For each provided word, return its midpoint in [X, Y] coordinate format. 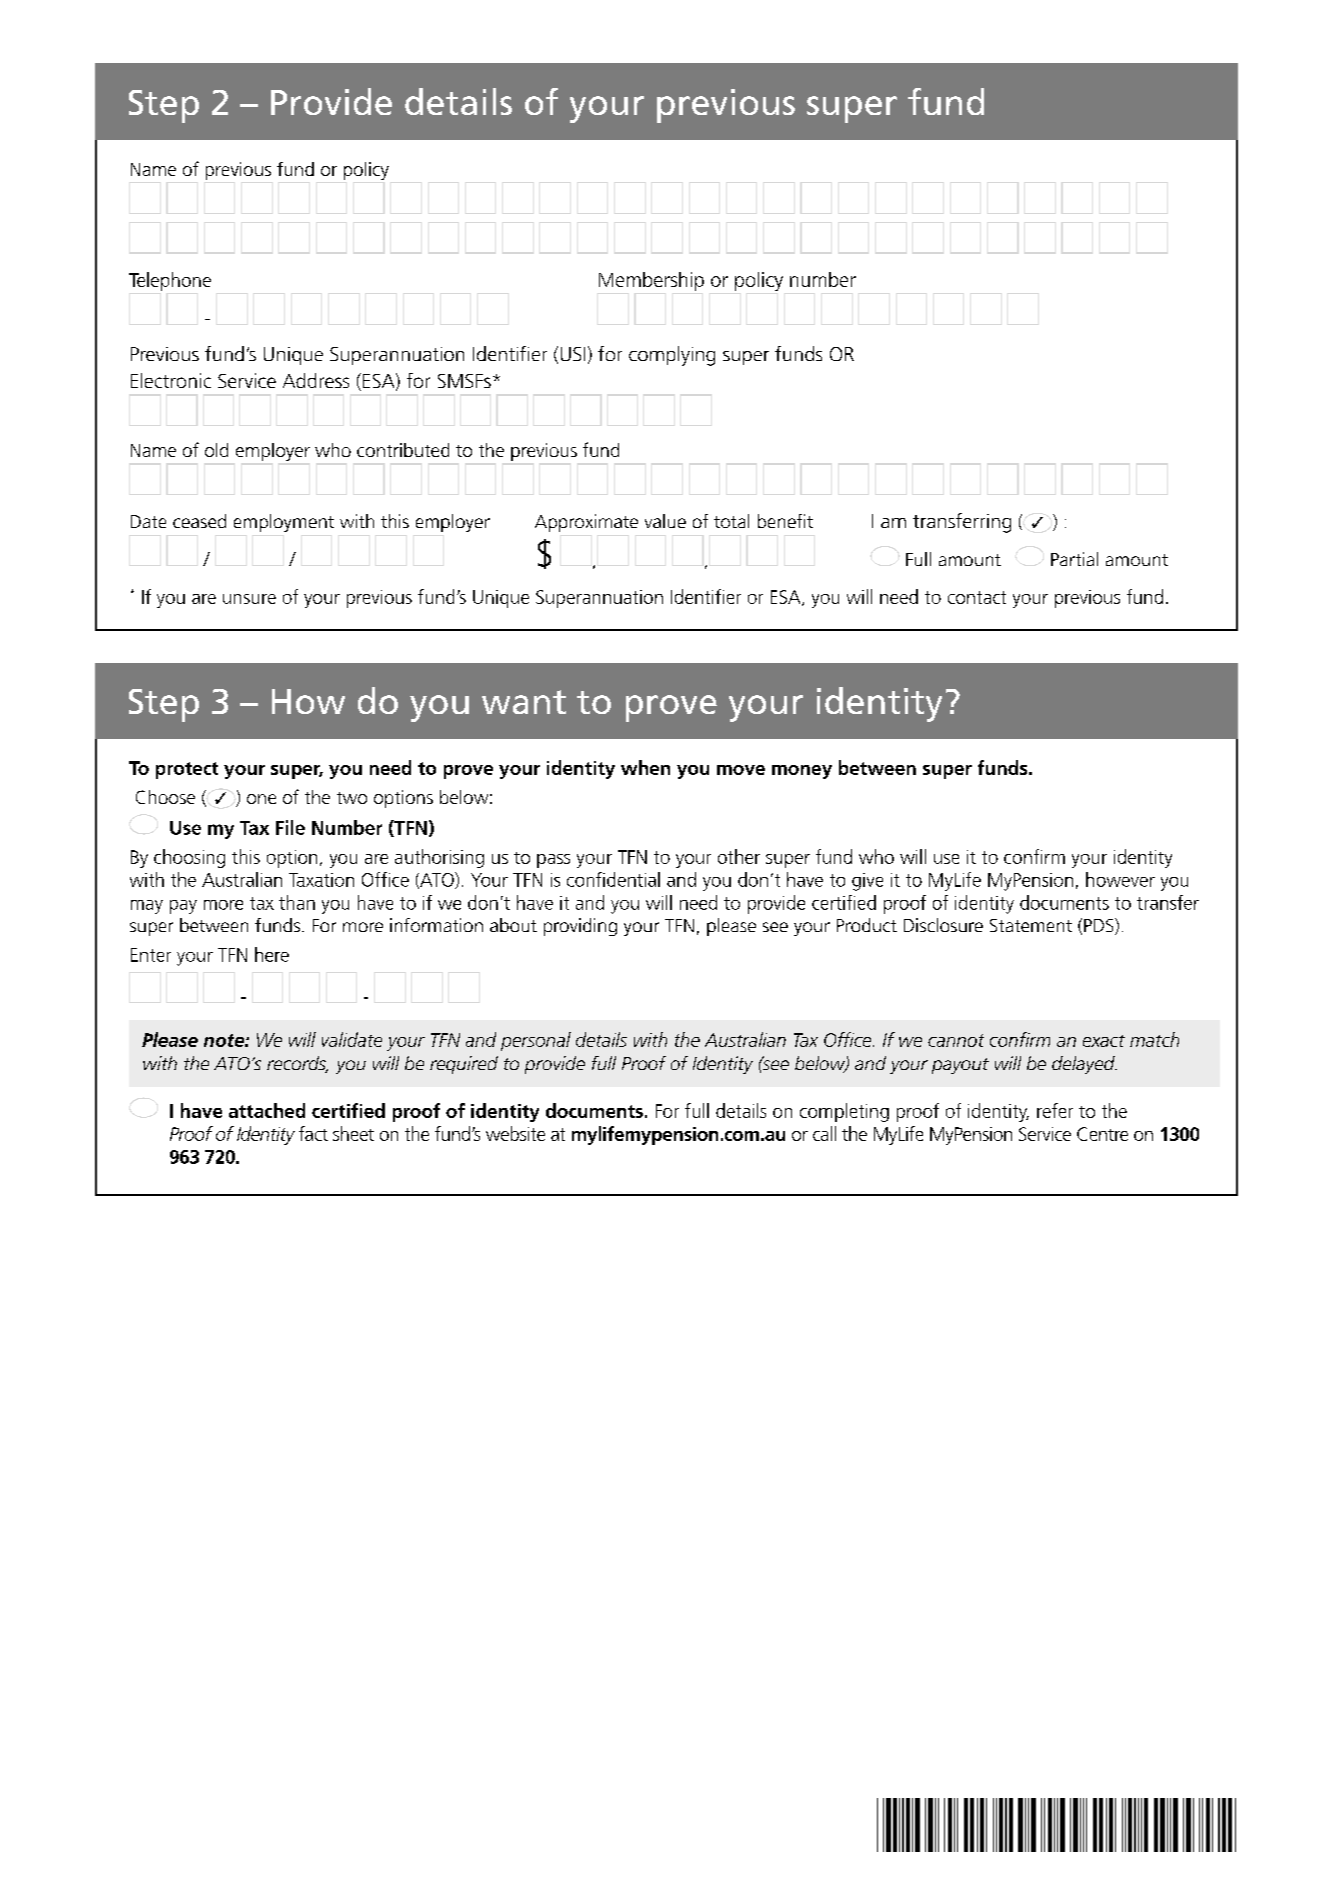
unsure [249, 599]
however [1120, 879]
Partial [1074, 559]
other [739, 856]
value [665, 521]
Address [316, 380]
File [290, 827]
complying [672, 356]
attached [267, 1110]
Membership [651, 281]
